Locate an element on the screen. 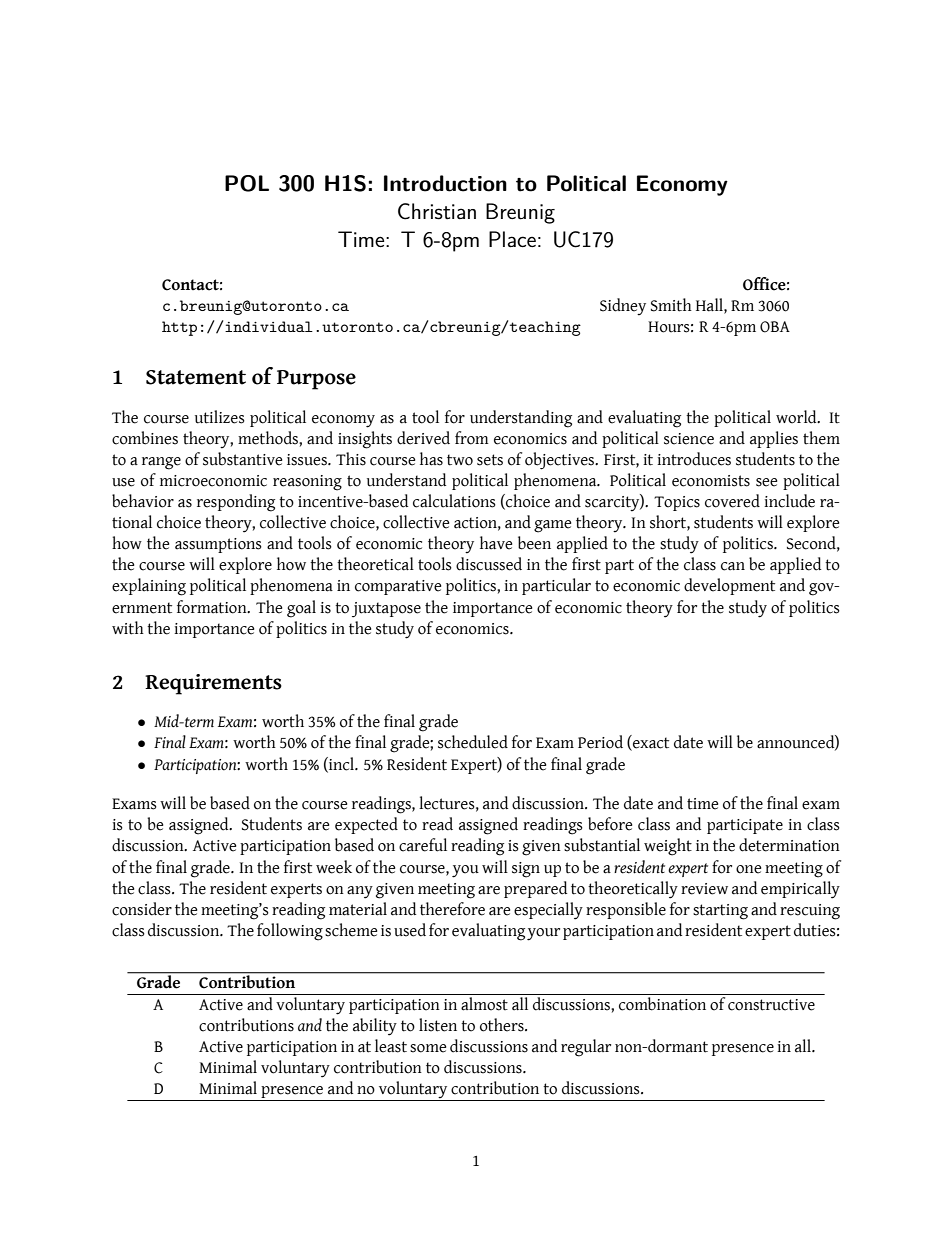 The height and width of the screenshot is (1233, 952). can is located at coordinates (733, 566).
